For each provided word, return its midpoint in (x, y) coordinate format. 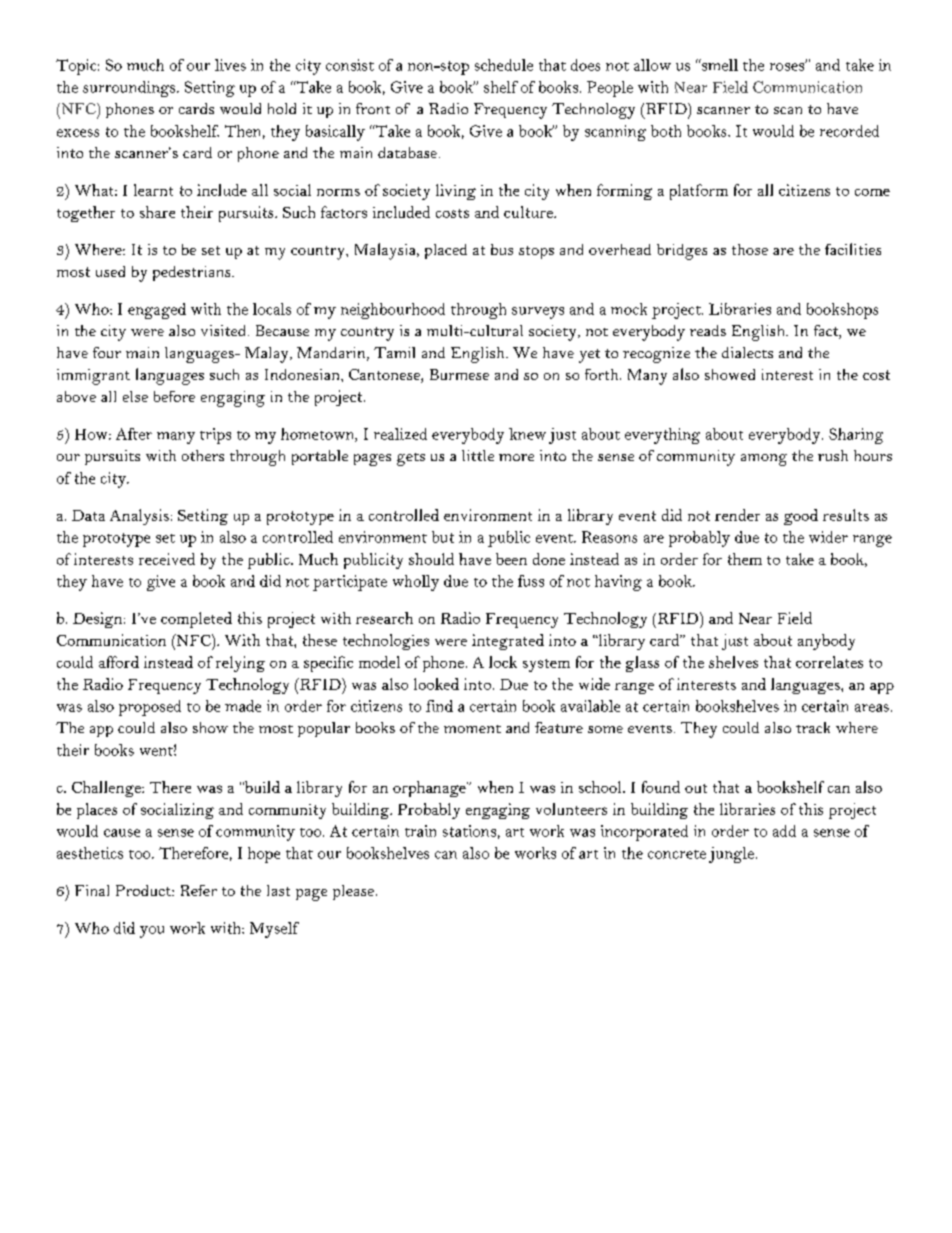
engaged (157, 311)
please (353, 892)
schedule (504, 65)
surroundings (130, 89)
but (443, 537)
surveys (538, 313)
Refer (199, 890)
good (801, 517)
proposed (150, 708)
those (750, 249)
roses (788, 66)
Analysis (139, 517)
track (813, 727)
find (439, 706)
